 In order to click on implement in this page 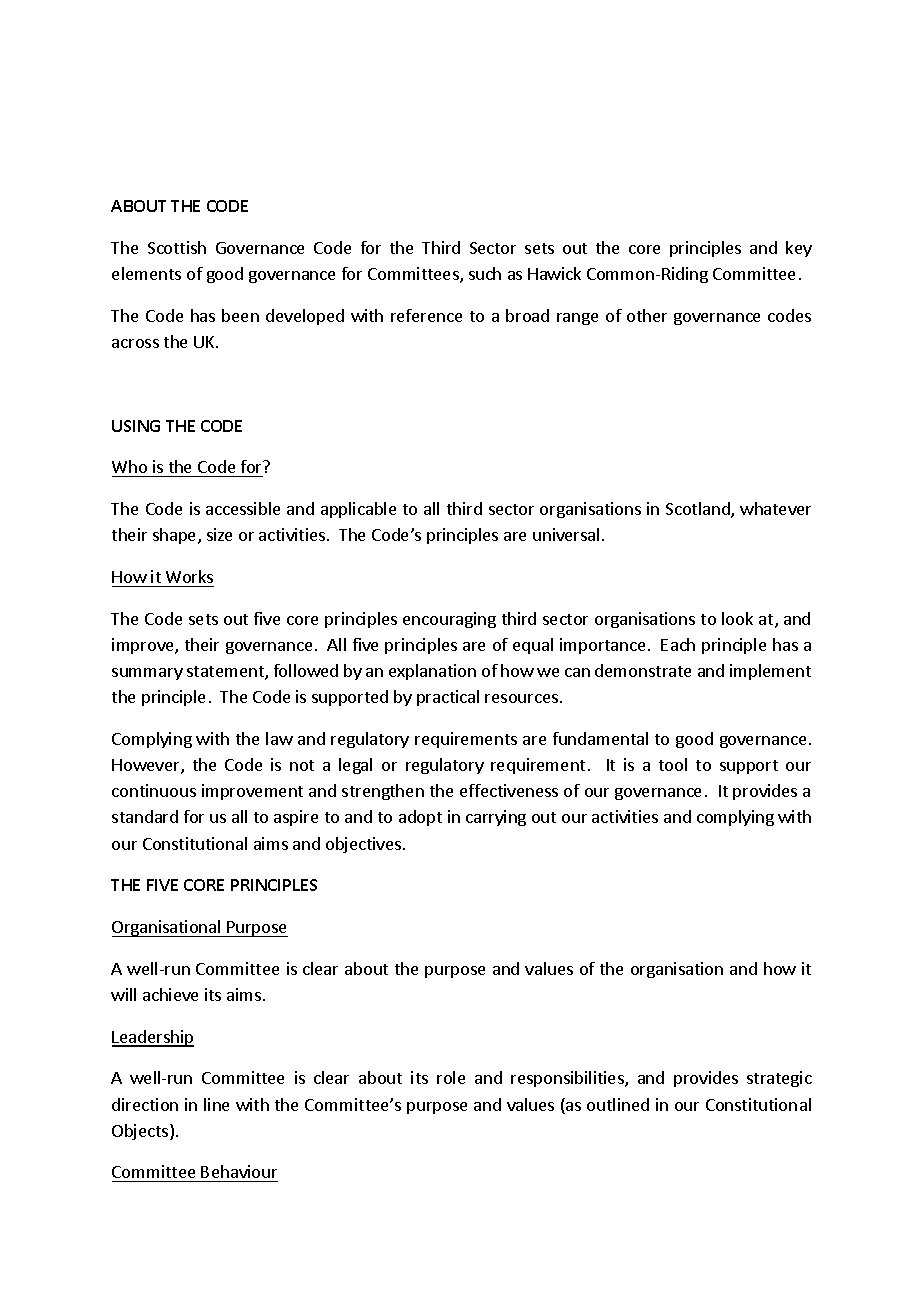, I will do `click(770, 672)`.
